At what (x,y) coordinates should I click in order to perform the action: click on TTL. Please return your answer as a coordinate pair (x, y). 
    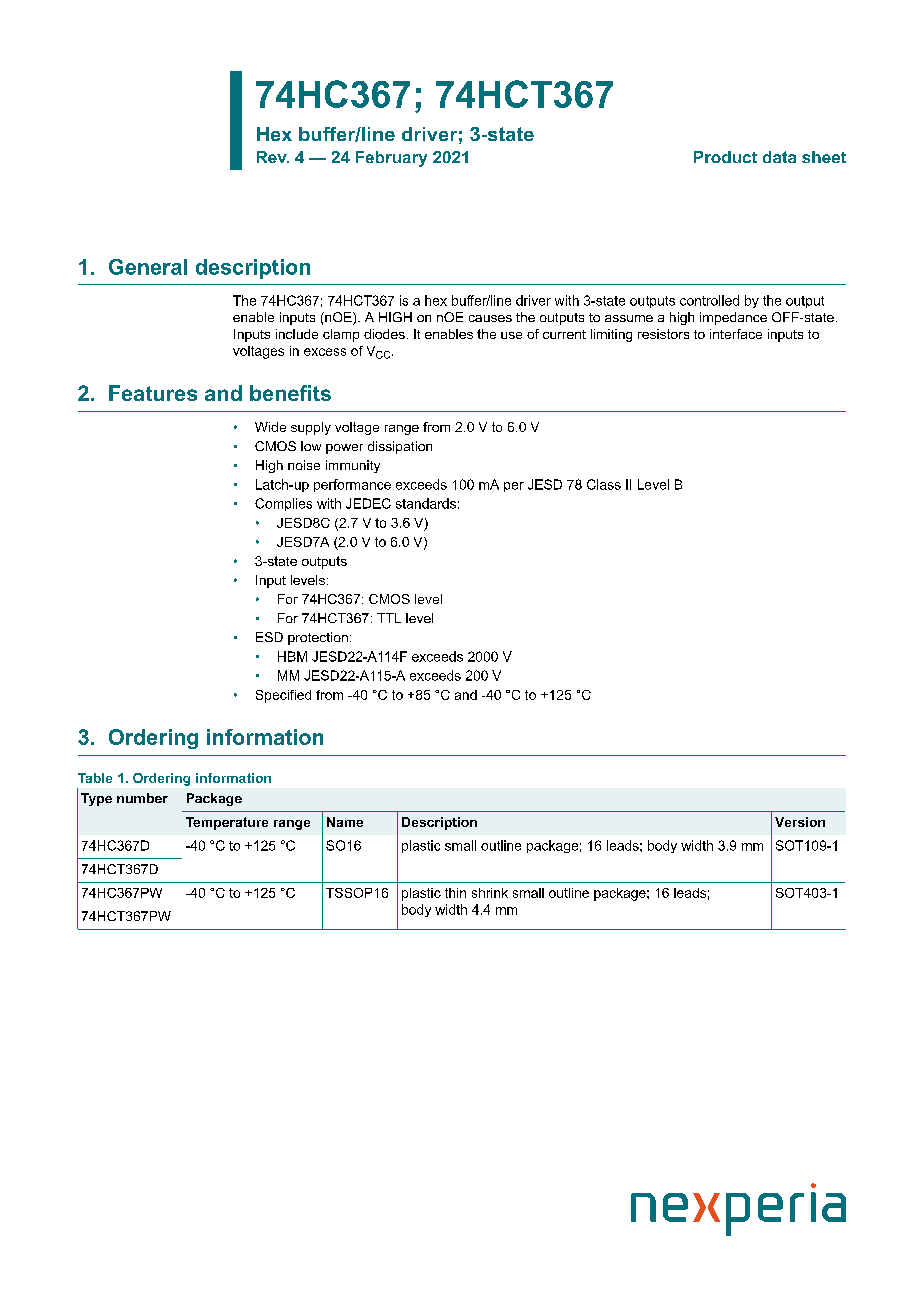
    Looking at the image, I should click on (389, 618).
